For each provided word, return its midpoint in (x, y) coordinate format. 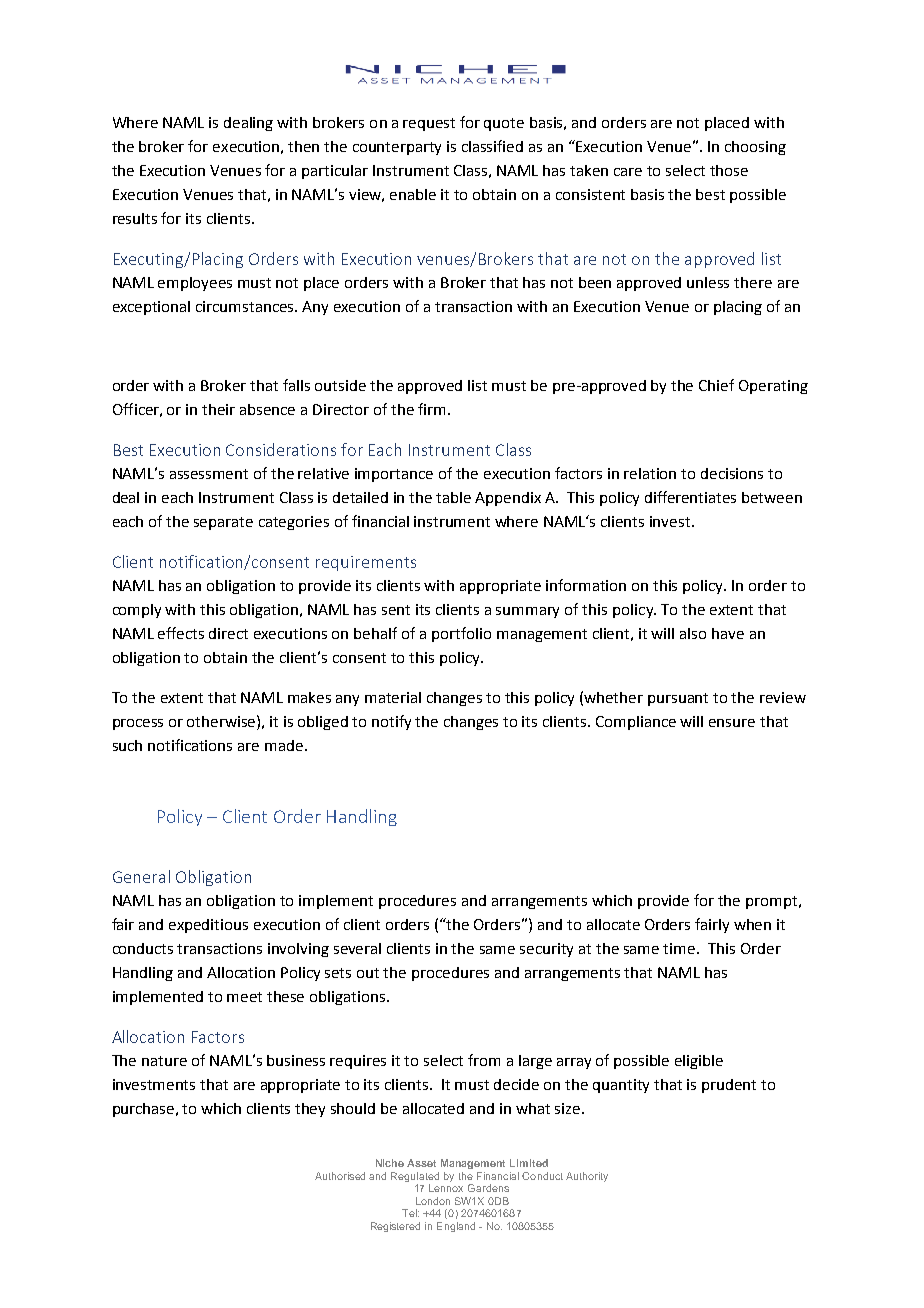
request (429, 124)
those (729, 170)
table (453, 497)
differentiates (690, 497)
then (303, 146)
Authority (587, 1177)
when (752, 924)
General (141, 876)
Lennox (446, 1188)
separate (223, 523)
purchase (145, 1110)
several (357, 948)
